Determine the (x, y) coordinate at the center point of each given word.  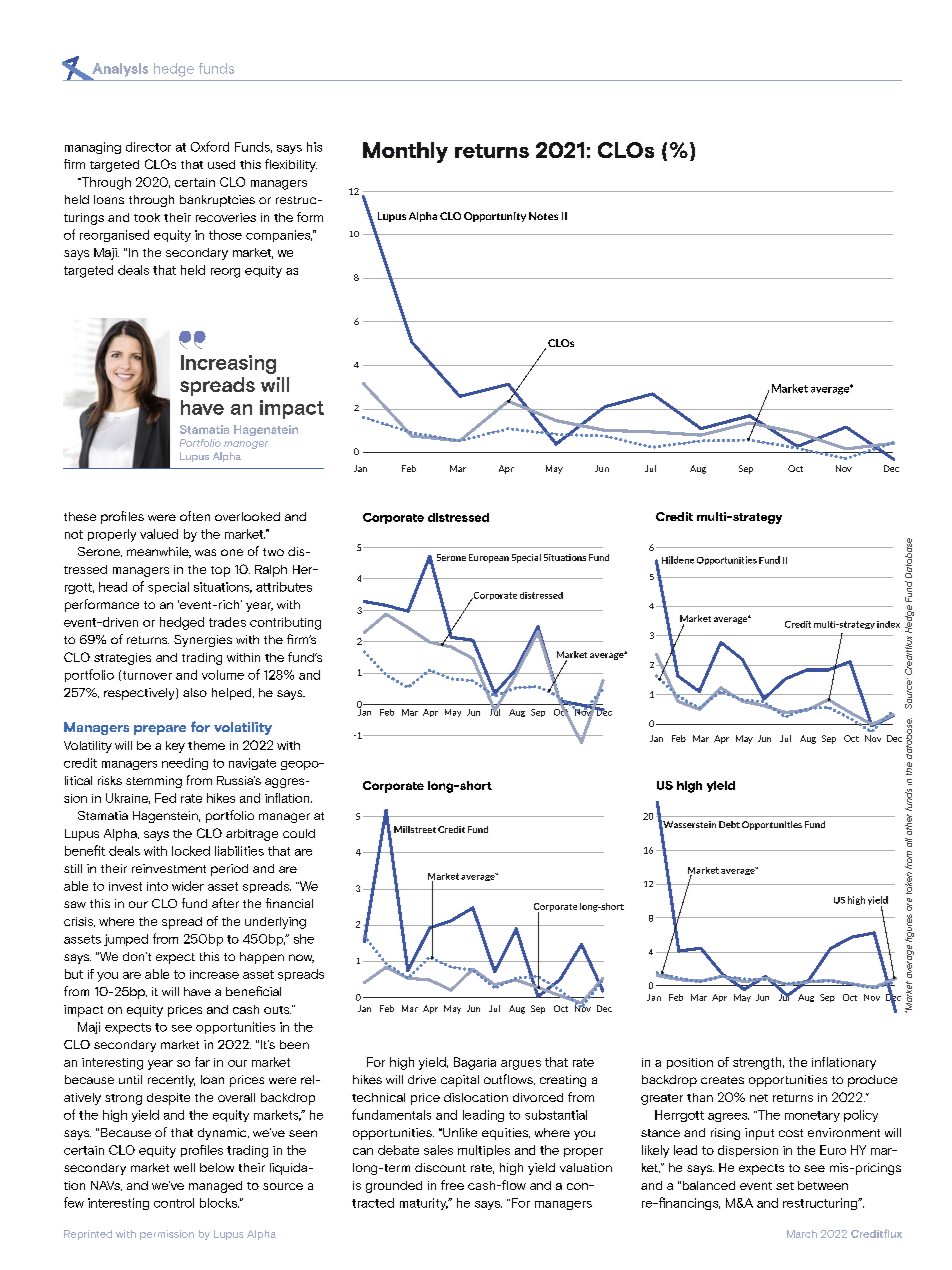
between (823, 1185)
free (452, 1185)
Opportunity (495, 217)
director (148, 147)
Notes (543, 216)
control (174, 1203)
